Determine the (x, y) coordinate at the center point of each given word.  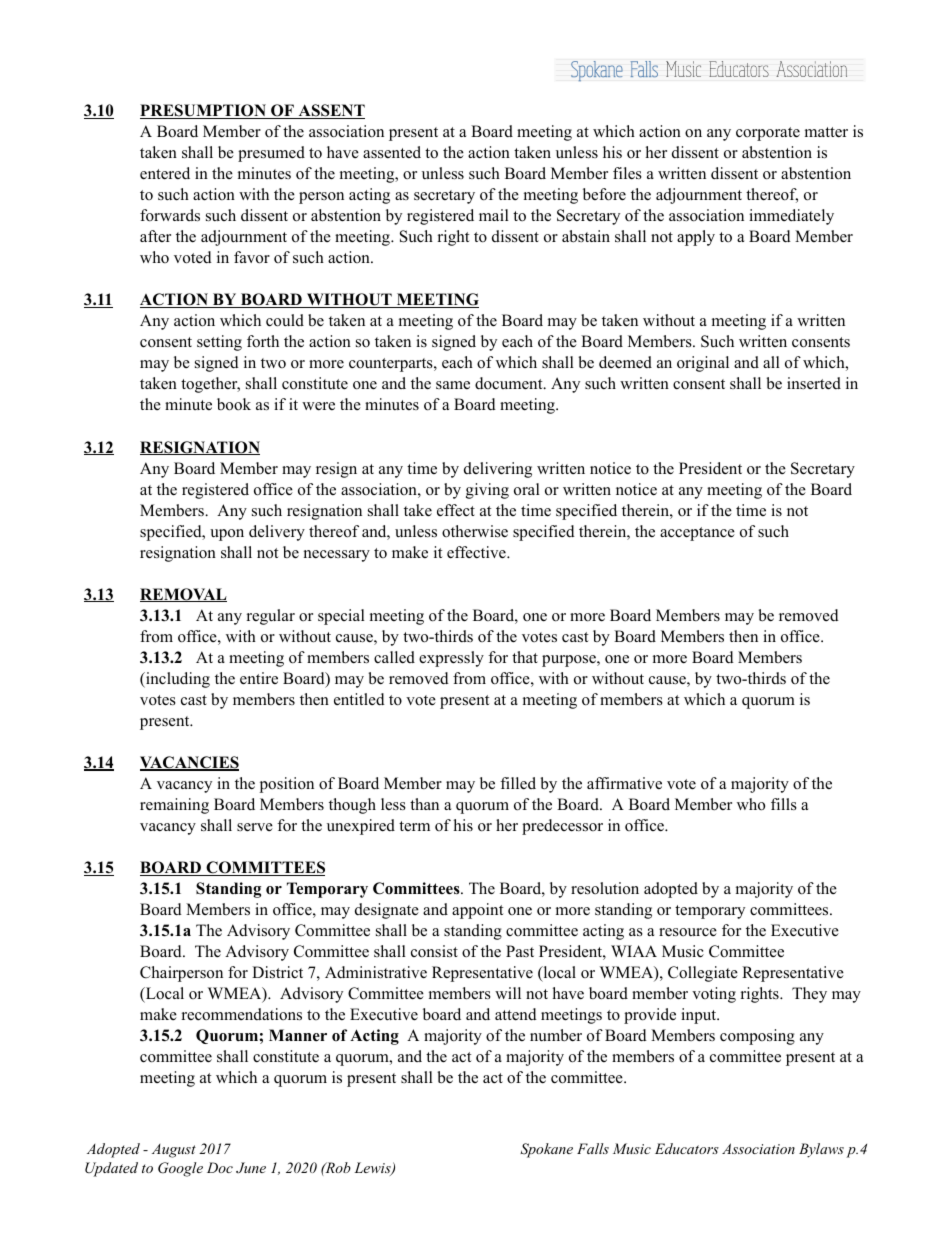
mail (494, 215)
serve (255, 827)
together (210, 385)
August (174, 1151)
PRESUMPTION (204, 111)
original (703, 364)
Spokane (546, 1150)
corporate (768, 134)
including (177, 680)
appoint (477, 911)
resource (688, 932)
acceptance (697, 534)
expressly (451, 659)
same (453, 385)
